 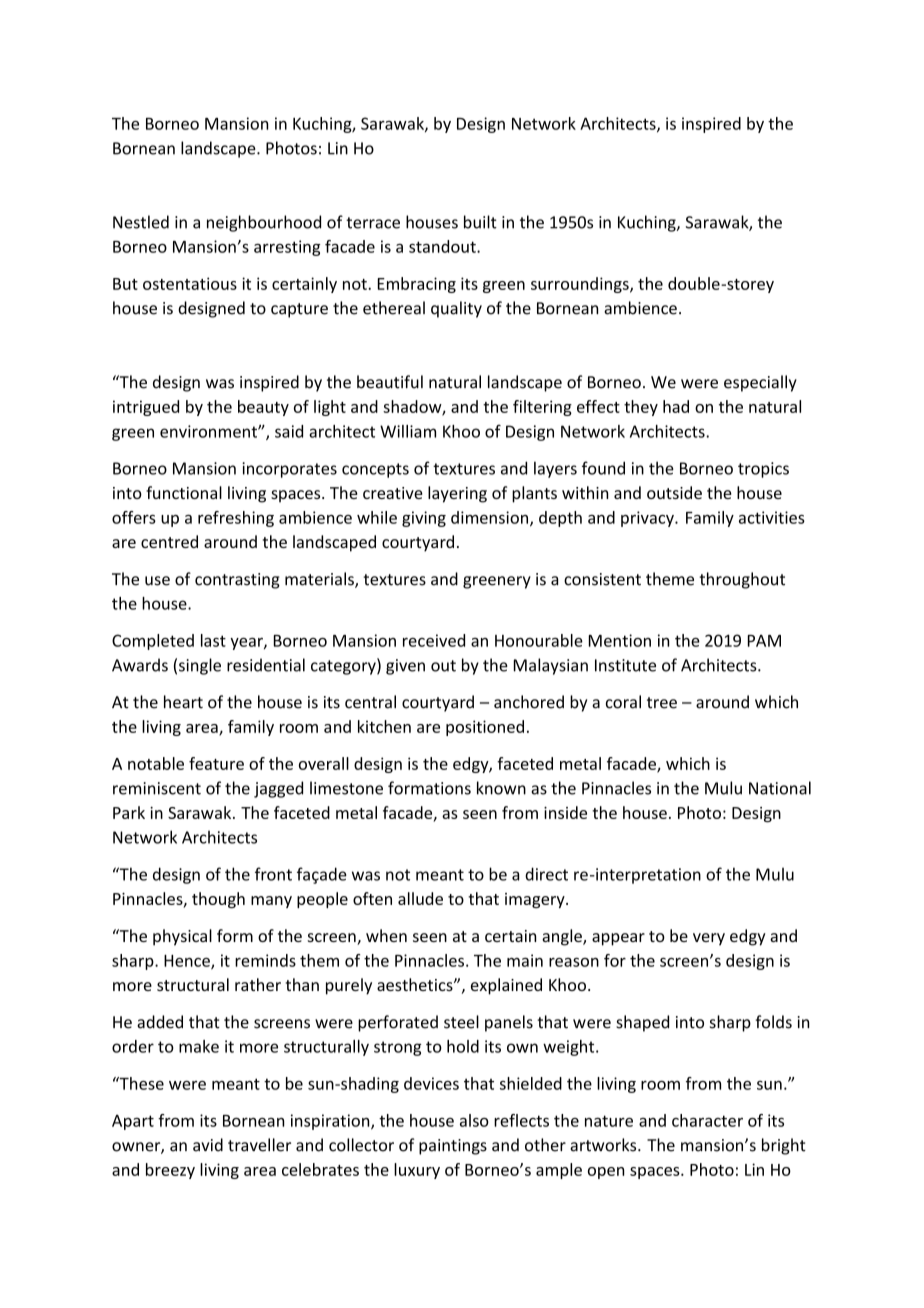 I want to click on though, so click(x=218, y=900).
